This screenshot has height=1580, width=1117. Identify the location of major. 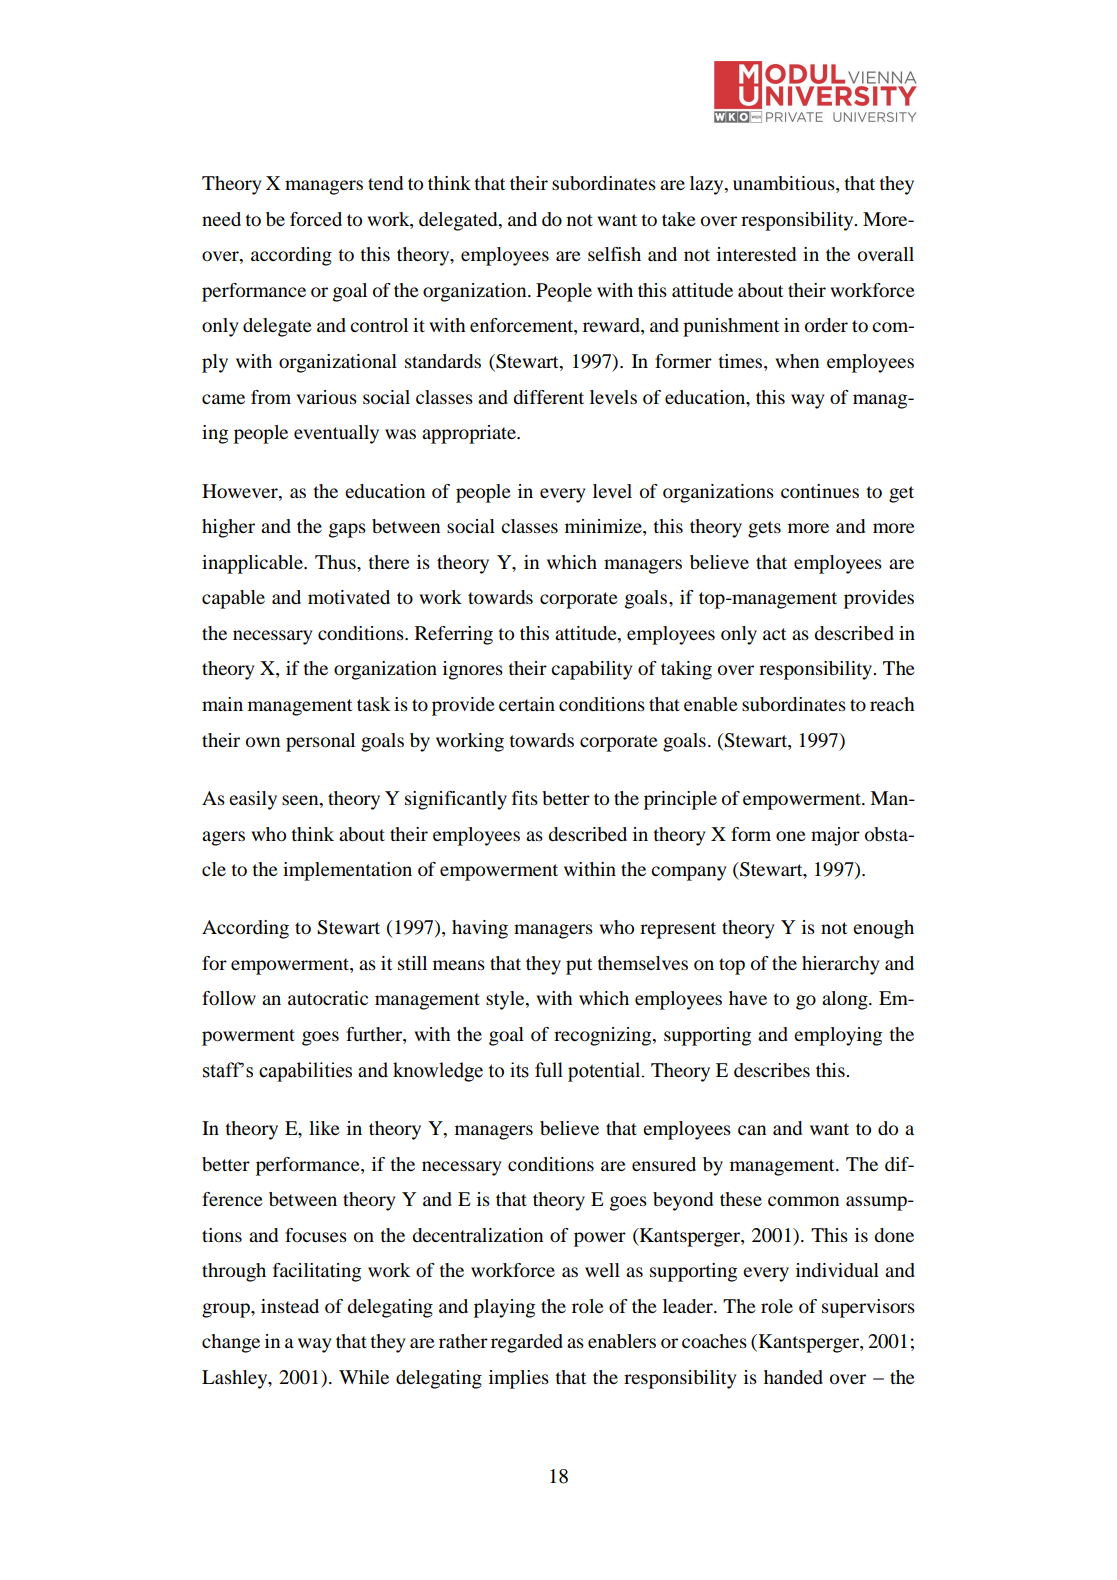
(835, 836).
